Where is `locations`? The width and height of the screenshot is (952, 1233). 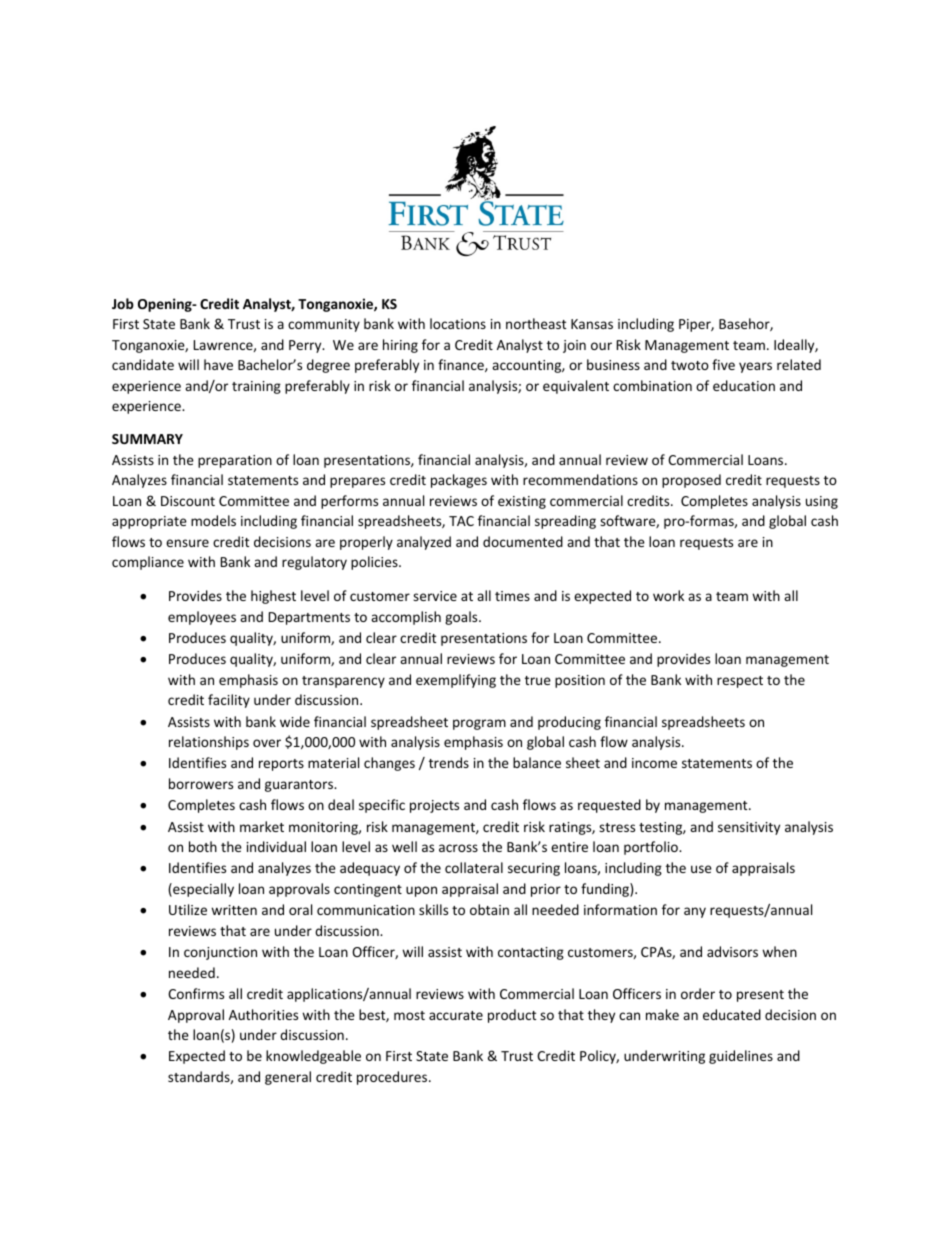 locations is located at coordinates (458, 323).
